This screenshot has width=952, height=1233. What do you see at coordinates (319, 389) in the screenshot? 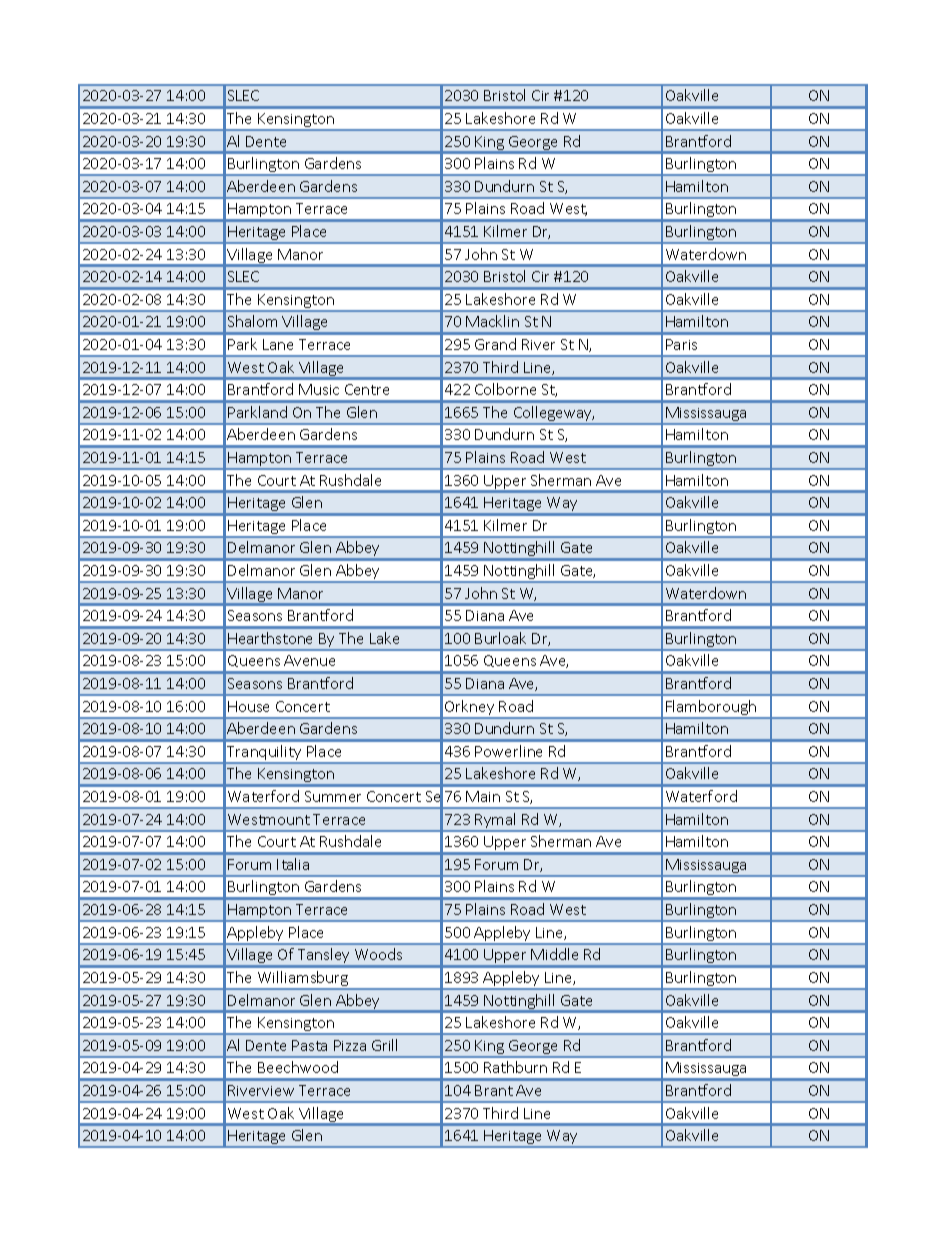
I see `Music` at bounding box center [319, 389].
